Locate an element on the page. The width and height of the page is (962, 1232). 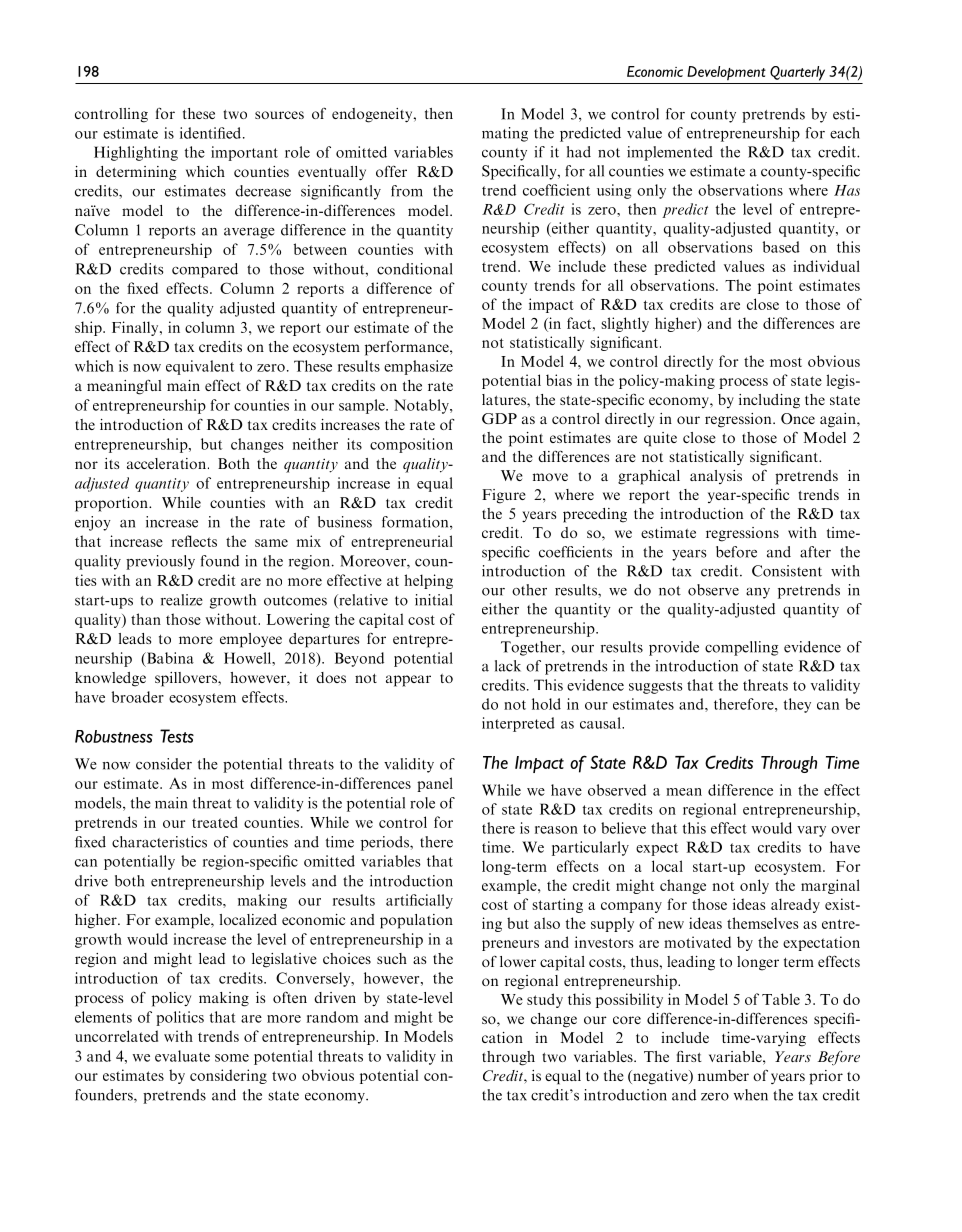
evaluate is located at coordinates (182, 1056).
